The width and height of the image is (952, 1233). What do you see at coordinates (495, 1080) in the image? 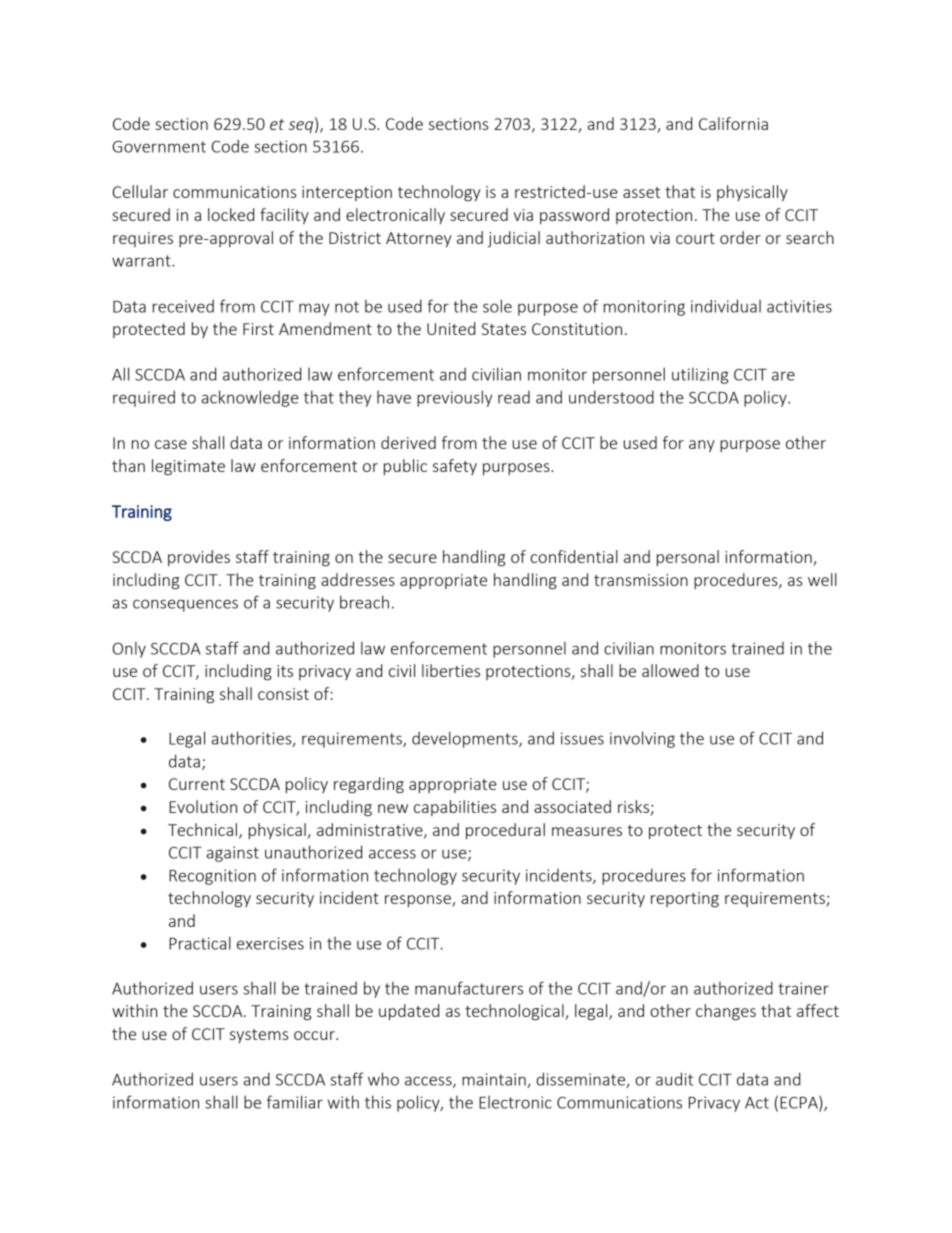
I see `maintain` at bounding box center [495, 1080].
